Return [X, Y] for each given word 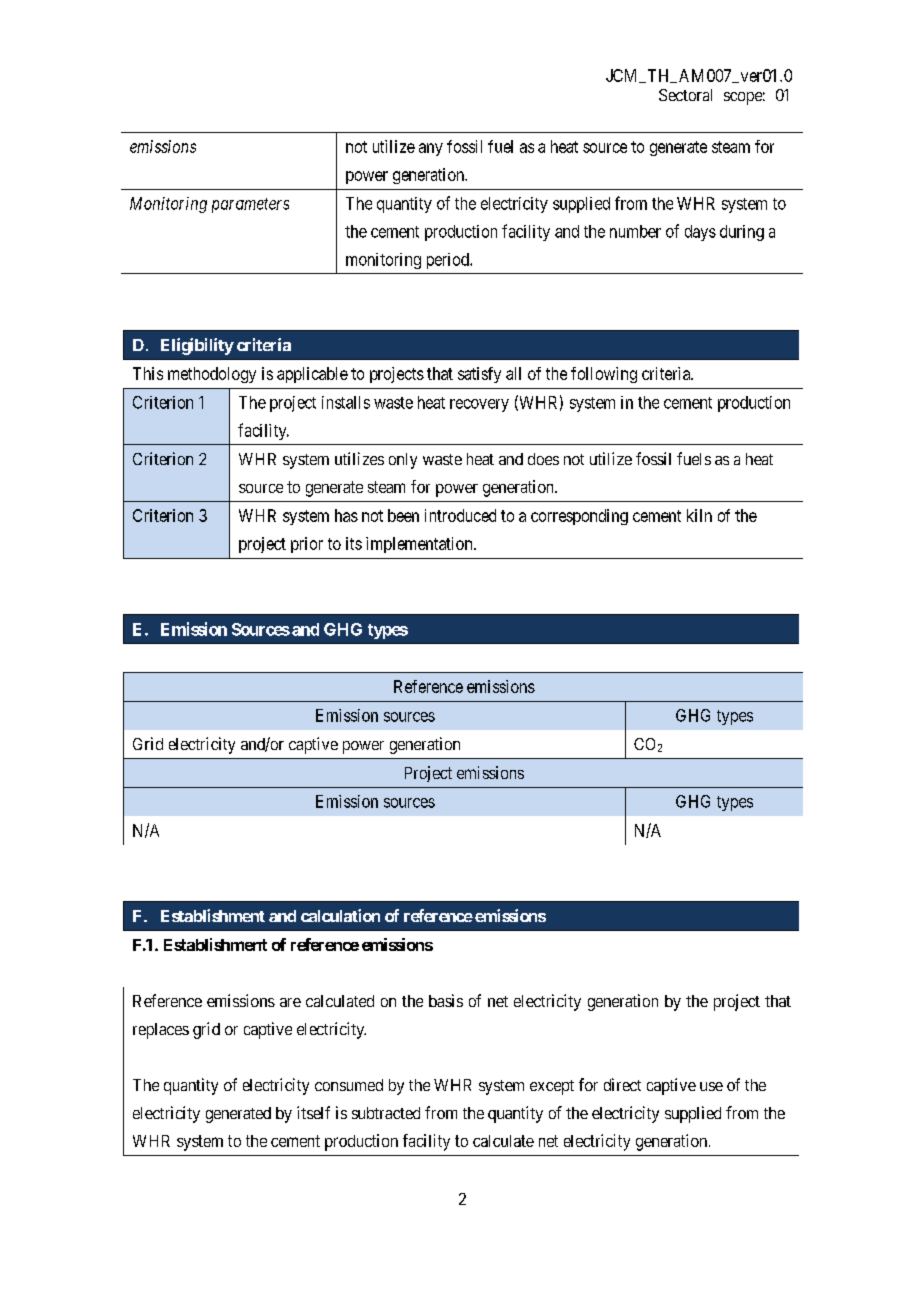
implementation [420, 545]
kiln [699, 515]
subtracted [386, 1113]
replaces [161, 1031]
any [431, 149]
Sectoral [685, 95]
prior [307, 545]
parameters [250, 205]
